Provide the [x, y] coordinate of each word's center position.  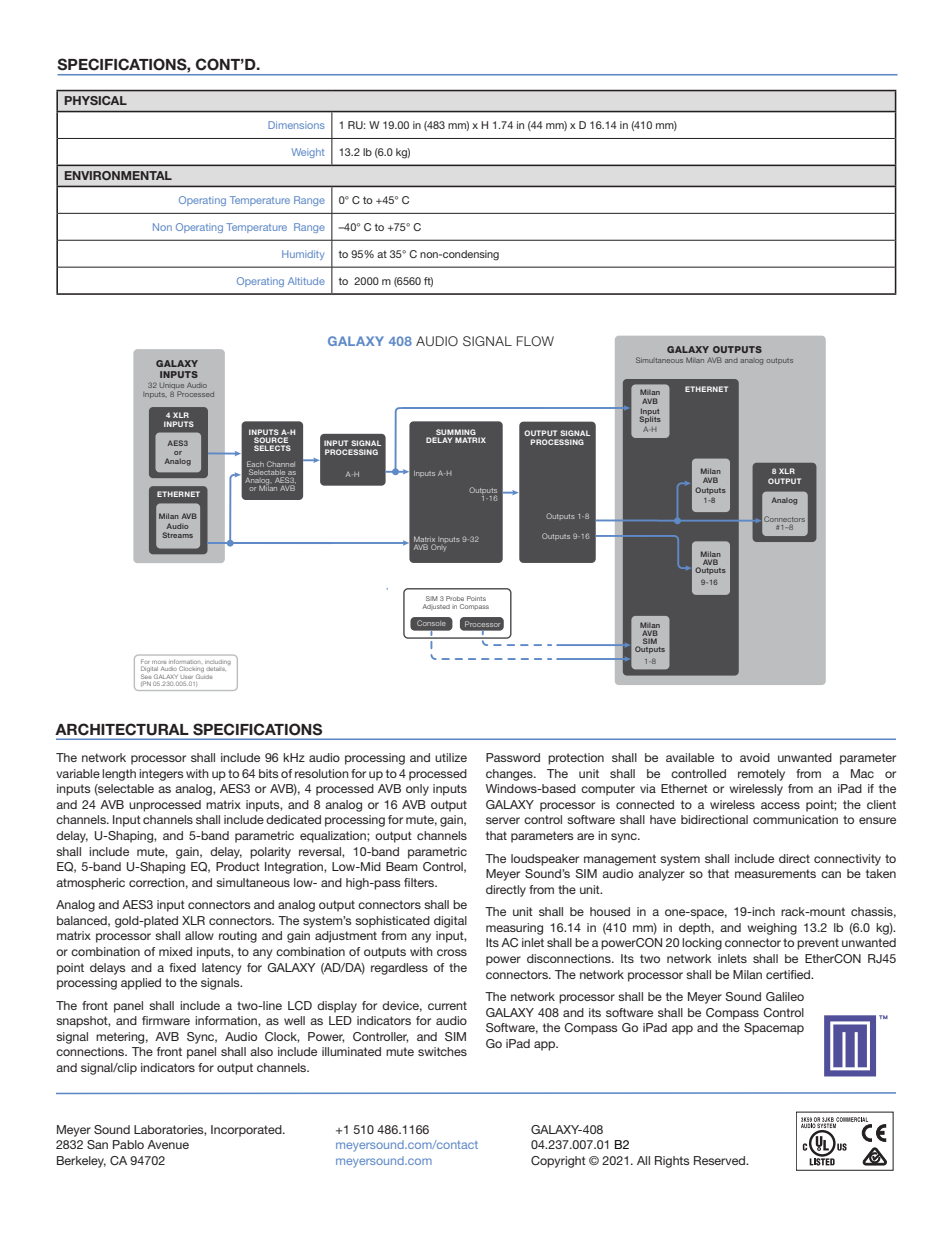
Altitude [306, 281]
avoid [755, 757]
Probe [455, 598]
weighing [772, 929]
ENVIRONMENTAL [118, 175]
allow [199, 935]
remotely [761, 775]
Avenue [168, 1144]
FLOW [535, 341]
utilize [451, 757]
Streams [177, 535]
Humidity [303, 255]
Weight [308, 153]
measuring [514, 929]
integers [161, 775]
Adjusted [436, 607]
